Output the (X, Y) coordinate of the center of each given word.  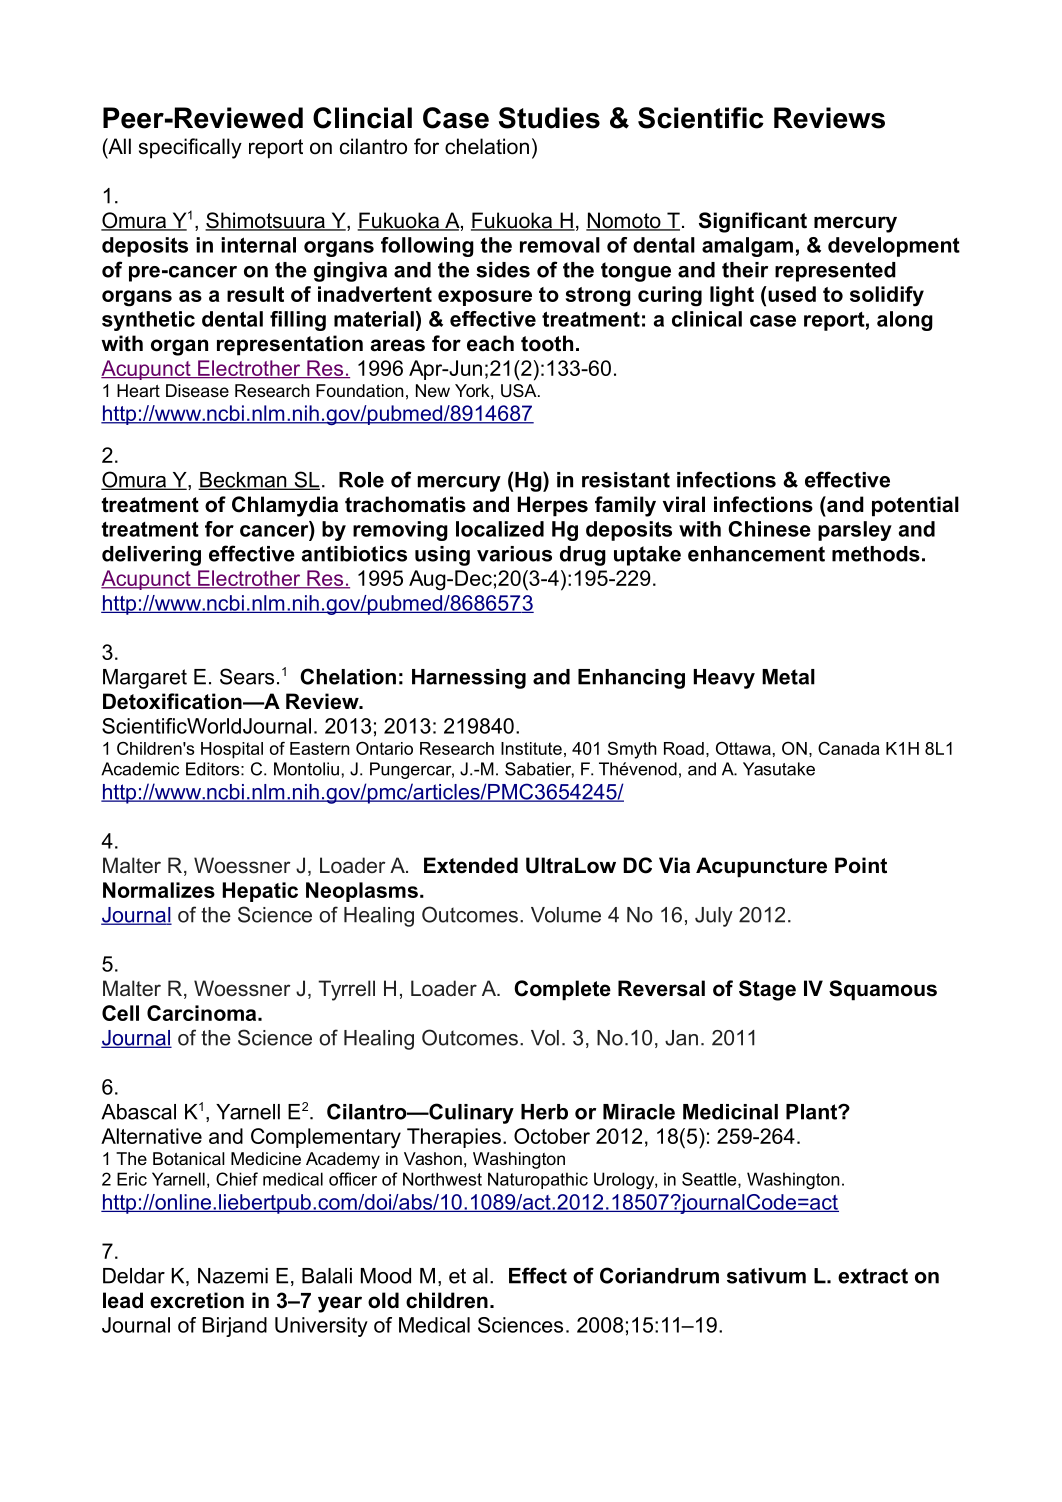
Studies (549, 118)
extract (873, 1276)
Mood (386, 1276)
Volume (566, 915)
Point (861, 865)
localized (500, 529)
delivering (151, 556)
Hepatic (260, 892)
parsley (855, 531)
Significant (753, 222)
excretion (197, 1300)
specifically (190, 148)
